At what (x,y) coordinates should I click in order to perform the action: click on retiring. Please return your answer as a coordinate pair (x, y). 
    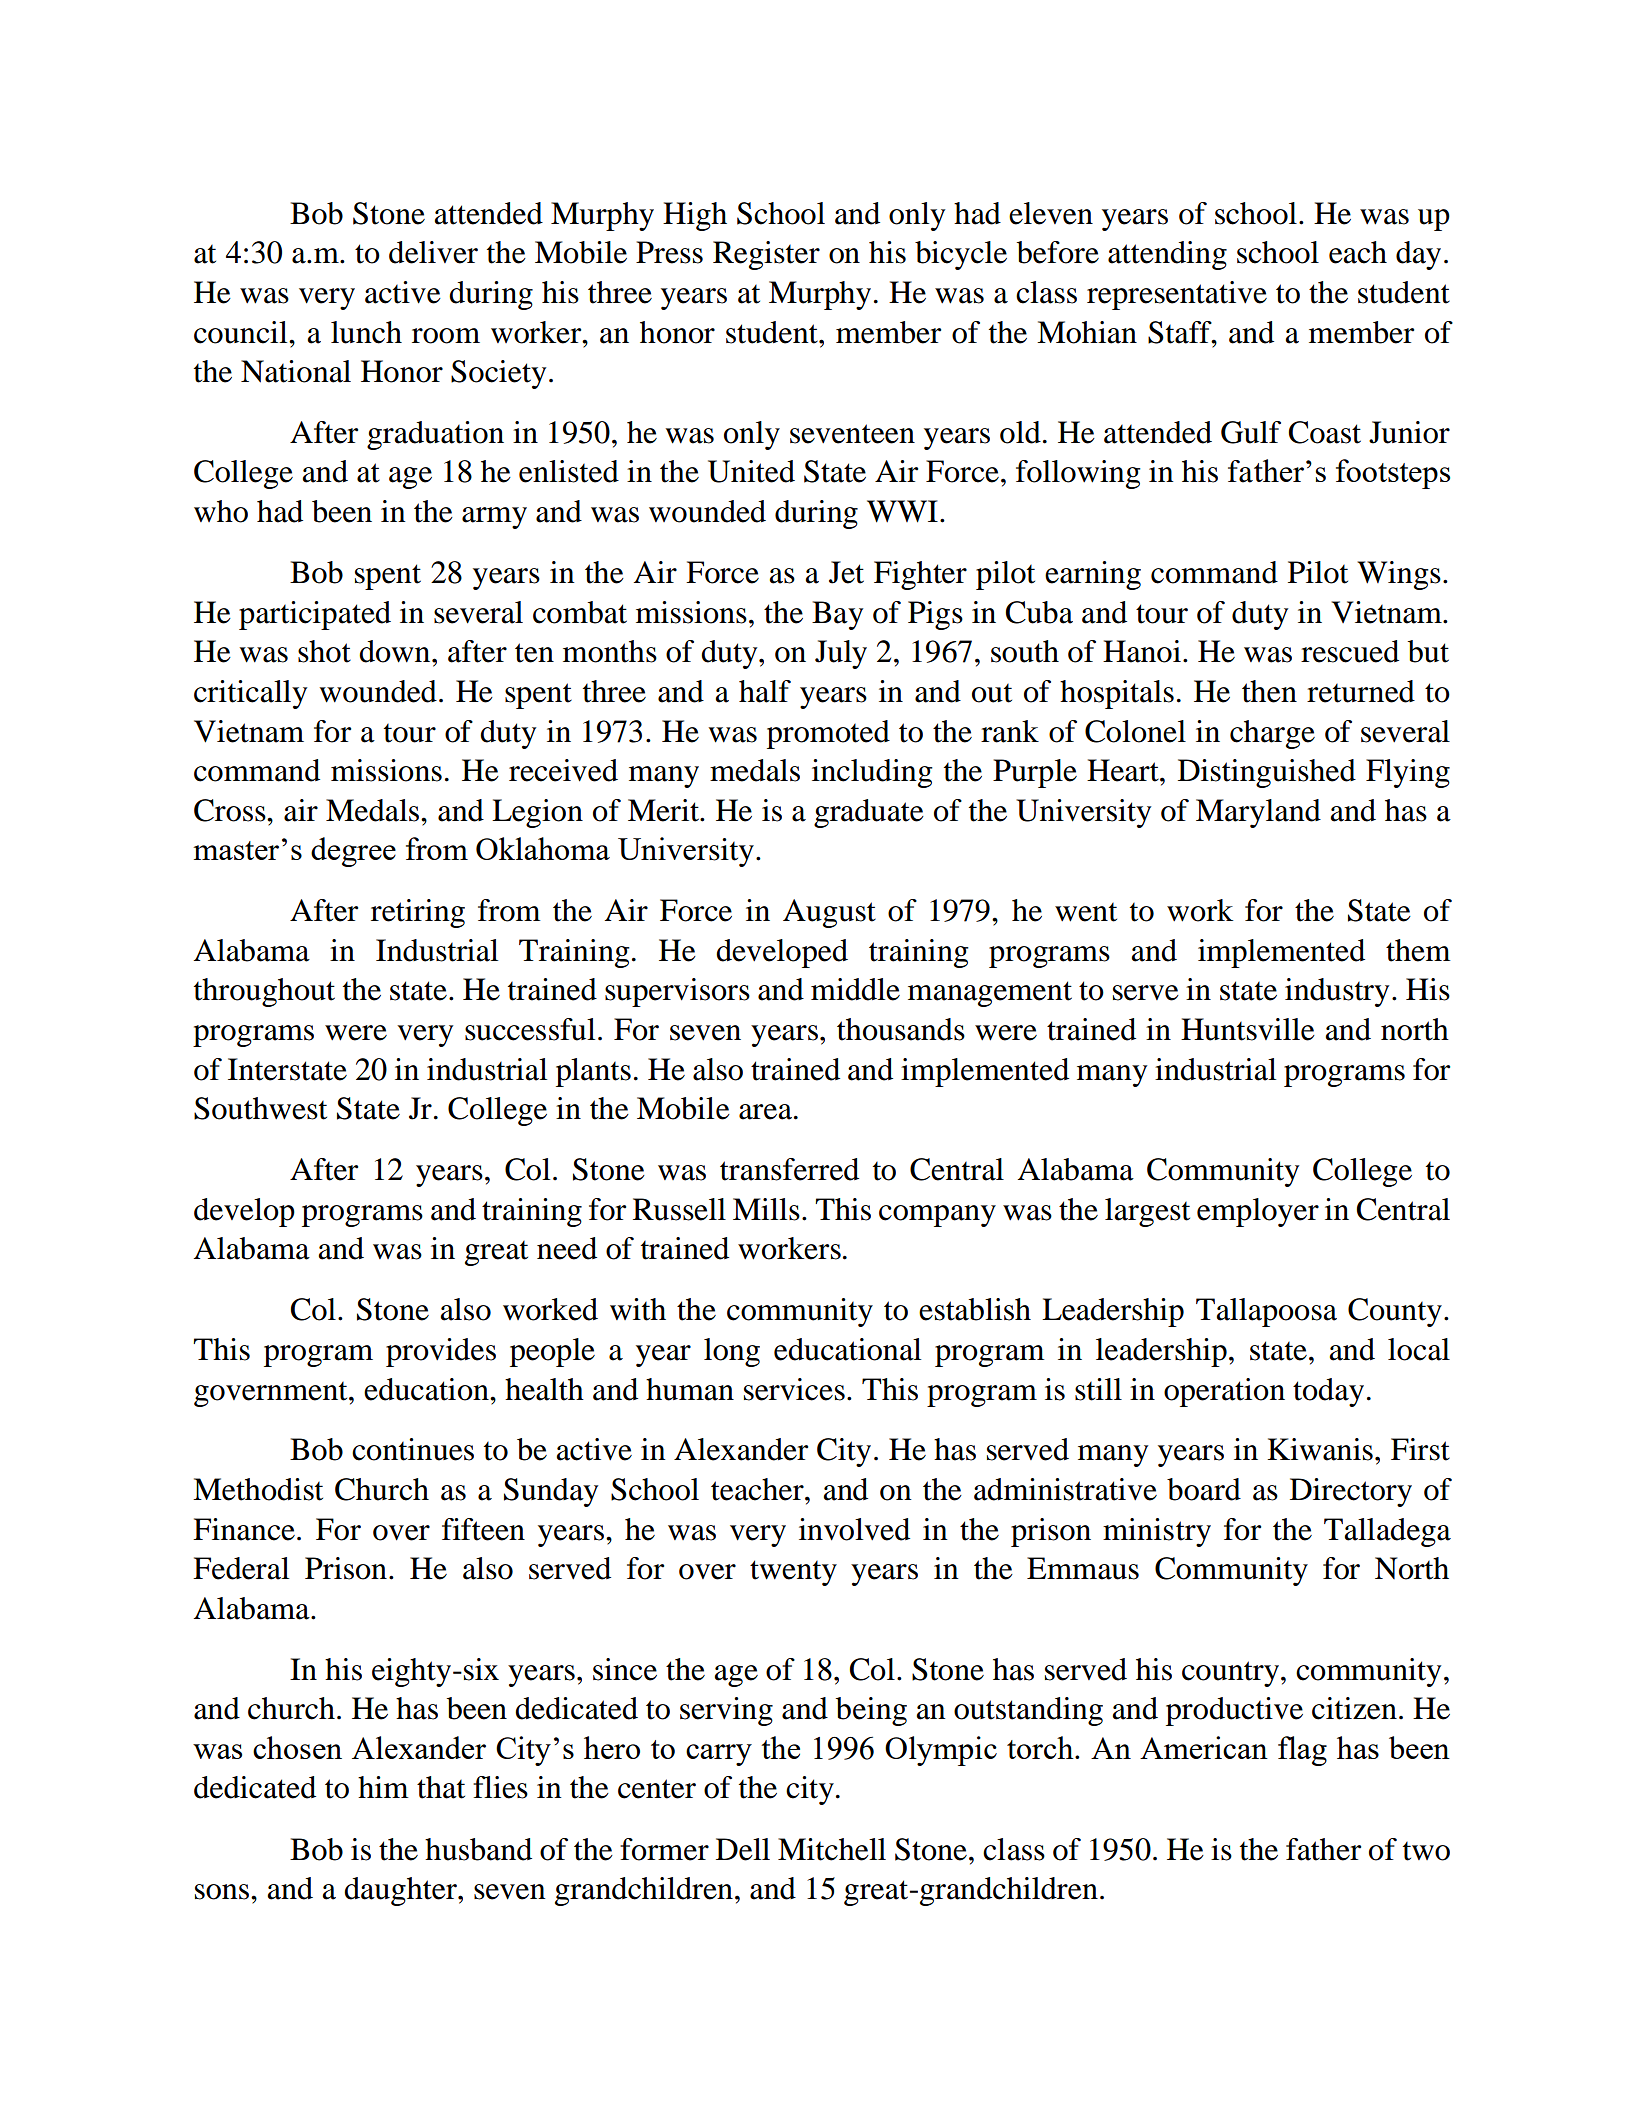
    Looking at the image, I should click on (418, 913).
